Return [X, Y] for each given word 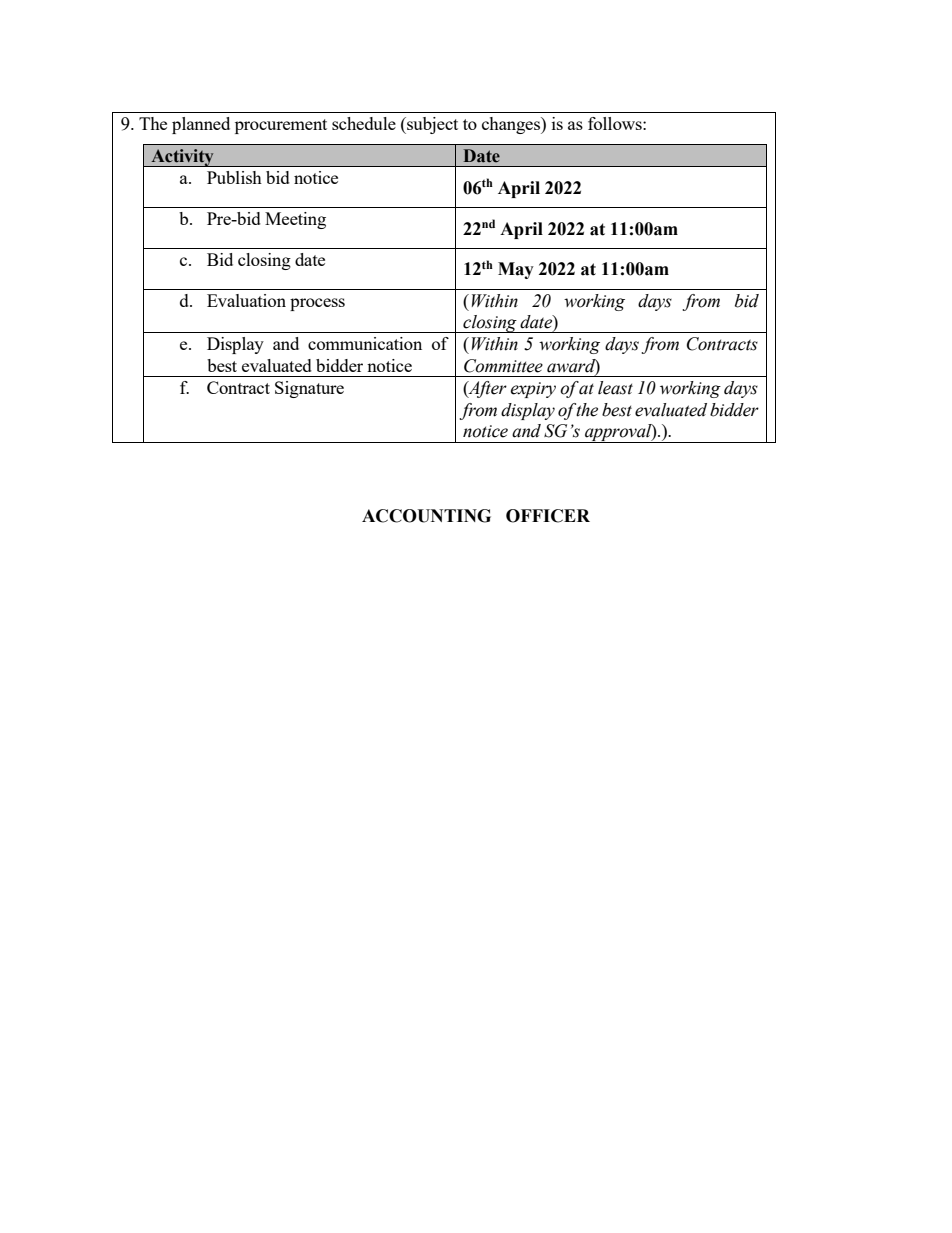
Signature [309, 389]
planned [201, 125]
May [516, 270]
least [615, 388]
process [317, 304]
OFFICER [548, 516]
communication [365, 343]
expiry [533, 390]
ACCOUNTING [426, 516]
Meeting [295, 220]
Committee [503, 366]
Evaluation [246, 300]
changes [512, 125]
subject [431, 125]
